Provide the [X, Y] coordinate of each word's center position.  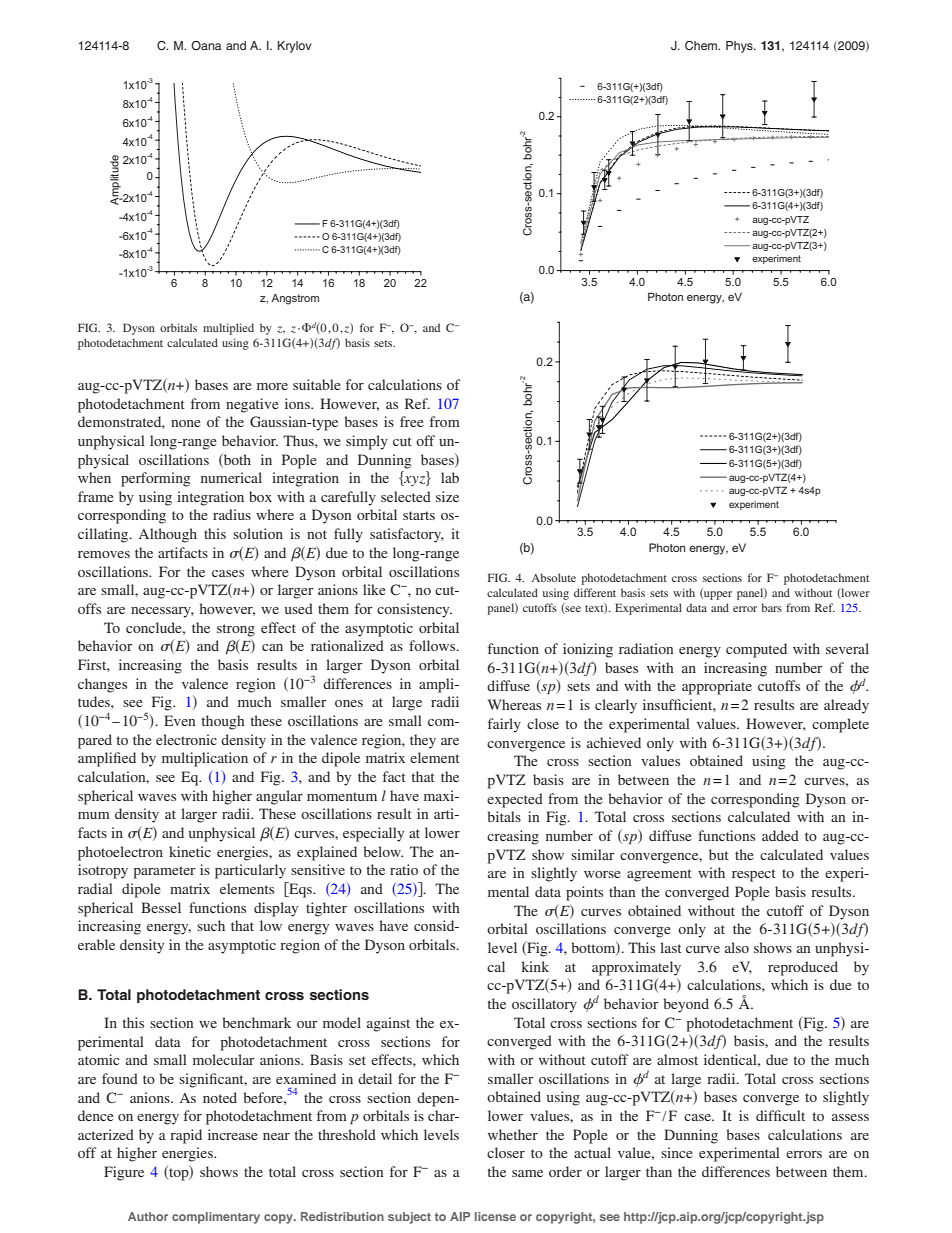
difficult [780, 1115]
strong [236, 630]
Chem [702, 46]
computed [756, 650]
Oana [206, 46]
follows [433, 645]
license [495, 1216]
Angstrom [295, 299]
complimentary [216, 1218]
